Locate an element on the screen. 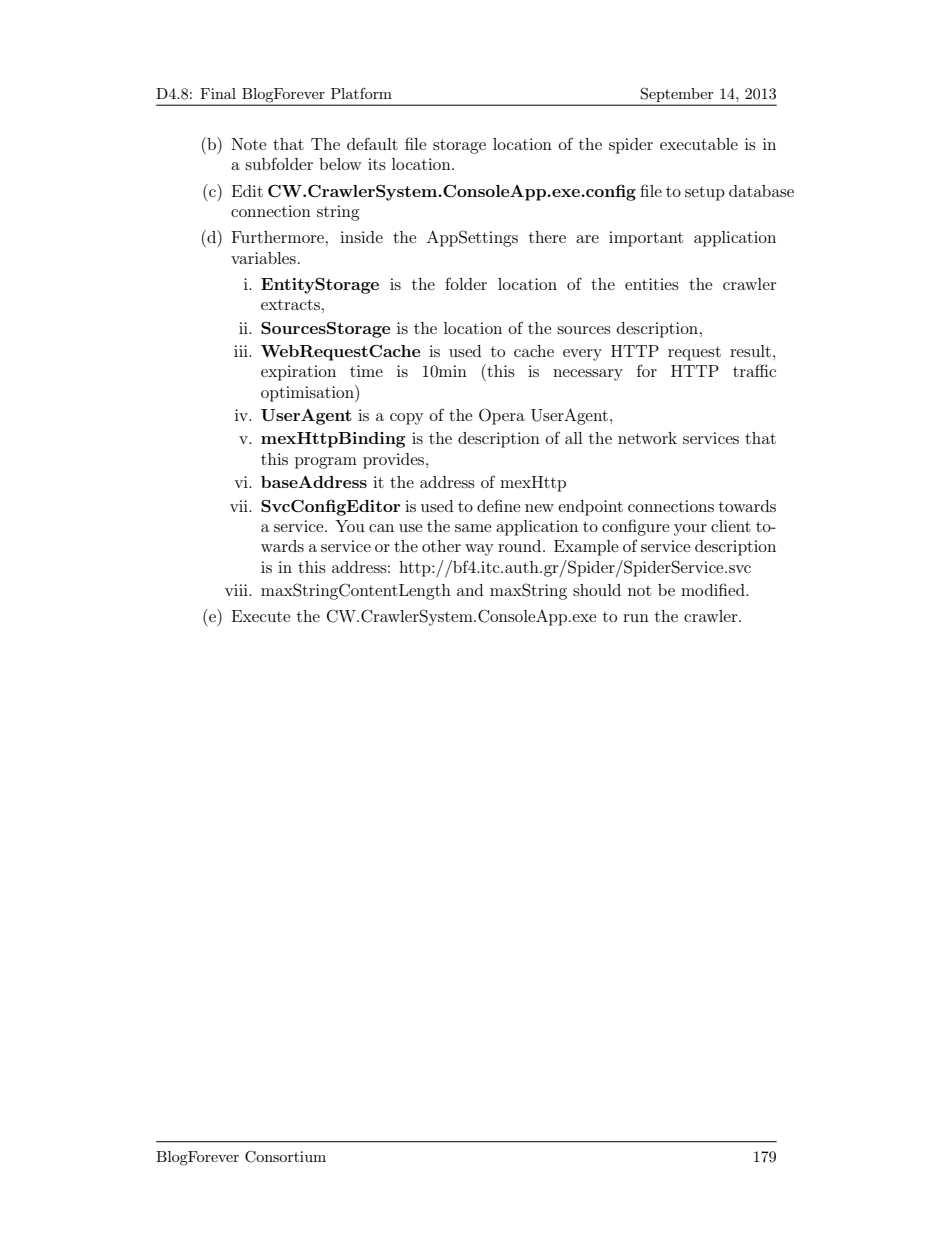 The height and width of the screenshot is (1233, 952). and is located at coordinates (470, 590).
